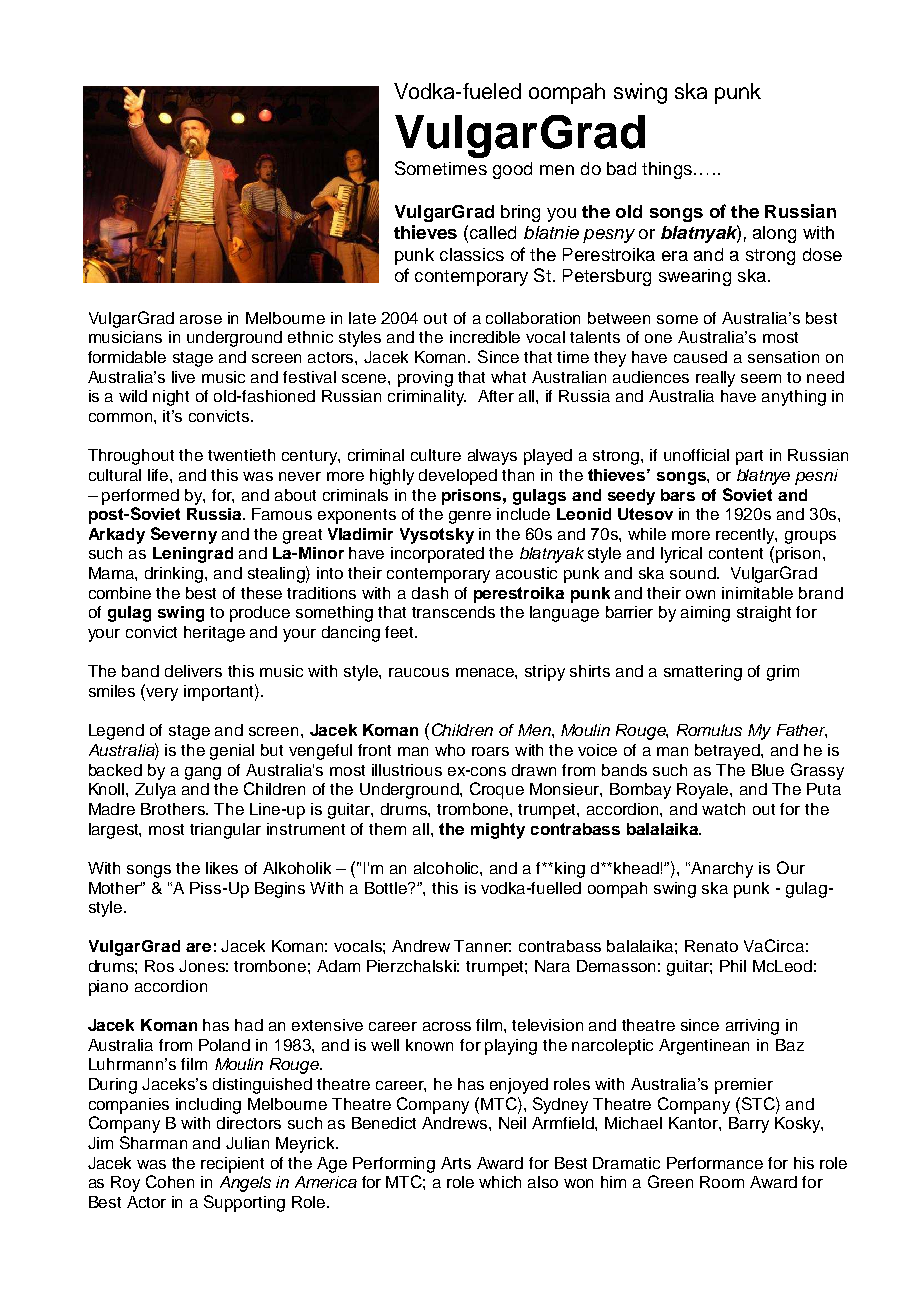 The width and height of the image is (924, 1308). I want to click on bring, so click(520, 213).
